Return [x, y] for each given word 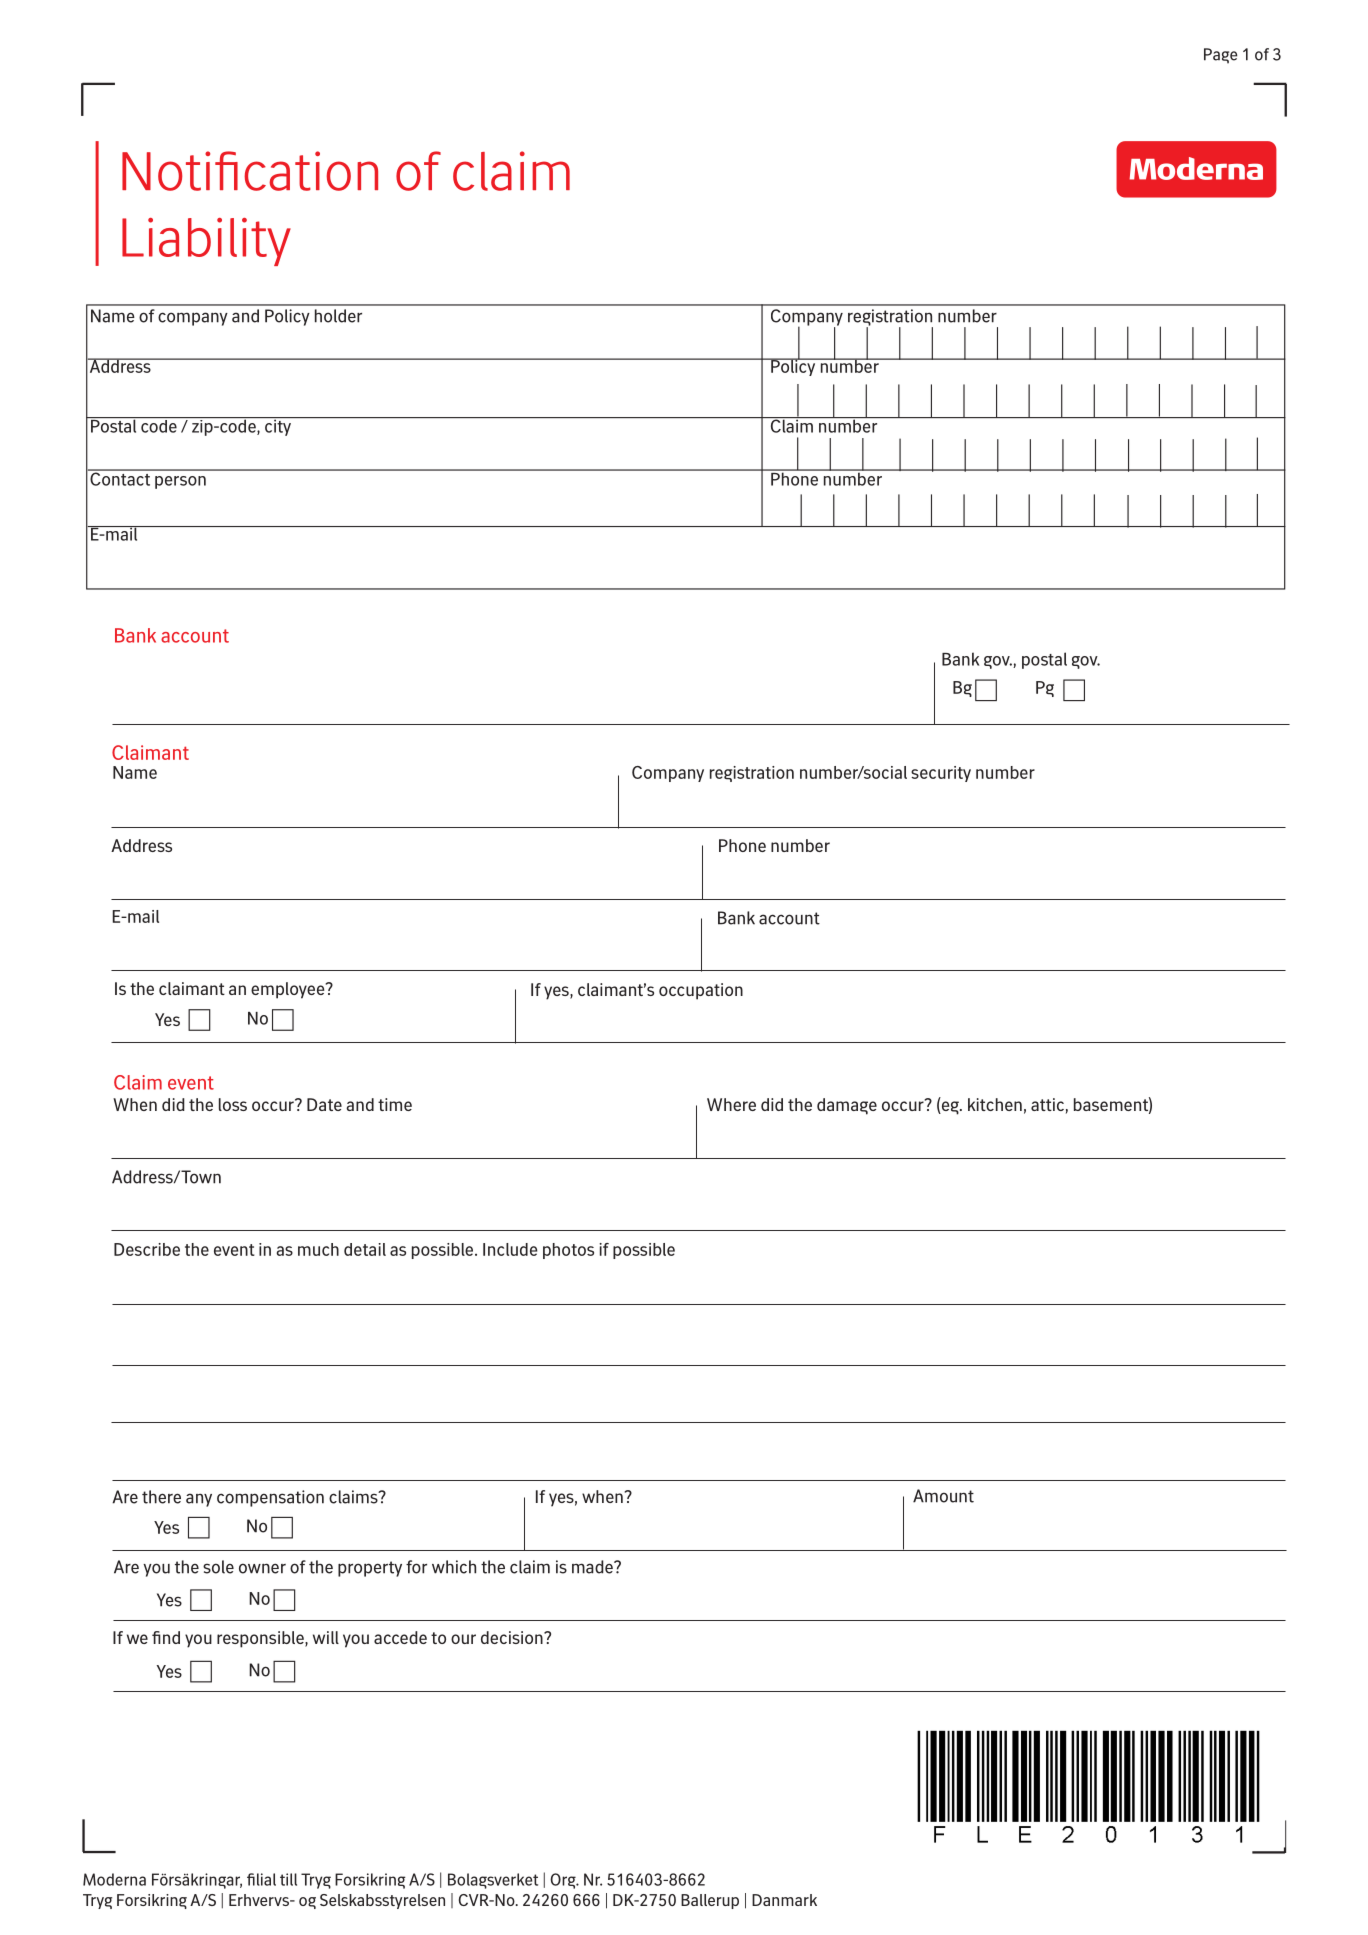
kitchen [995, 1104]
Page [1221, 56]
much [318, 1249]
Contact [120, 478]
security [941, 774]
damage [847, 1106]
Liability [206, 242]
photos [568, 1251]
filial [261, 1879]
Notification [250, 171]
